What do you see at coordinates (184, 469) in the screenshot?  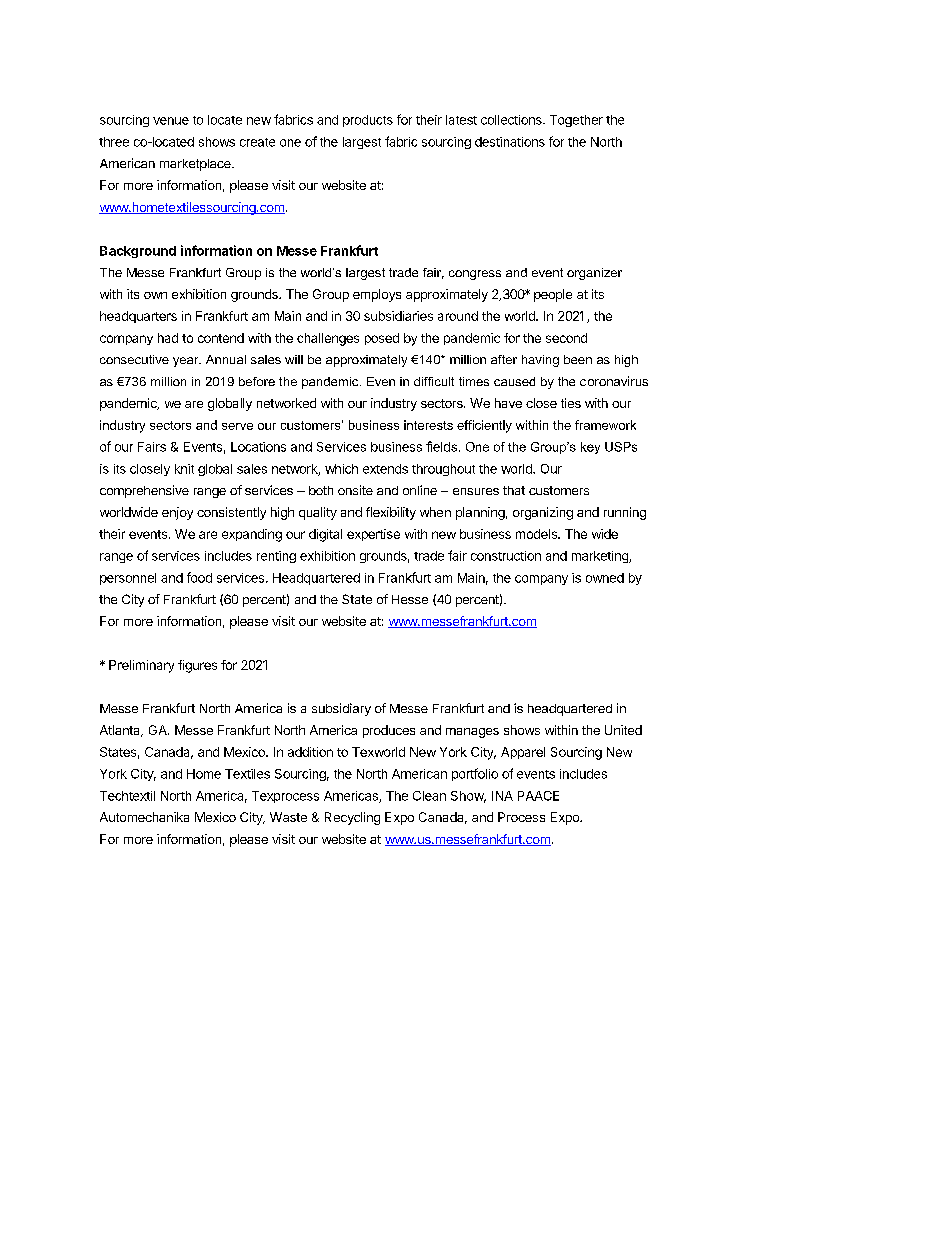 I see `knit` at bounding box center [184, 469].
